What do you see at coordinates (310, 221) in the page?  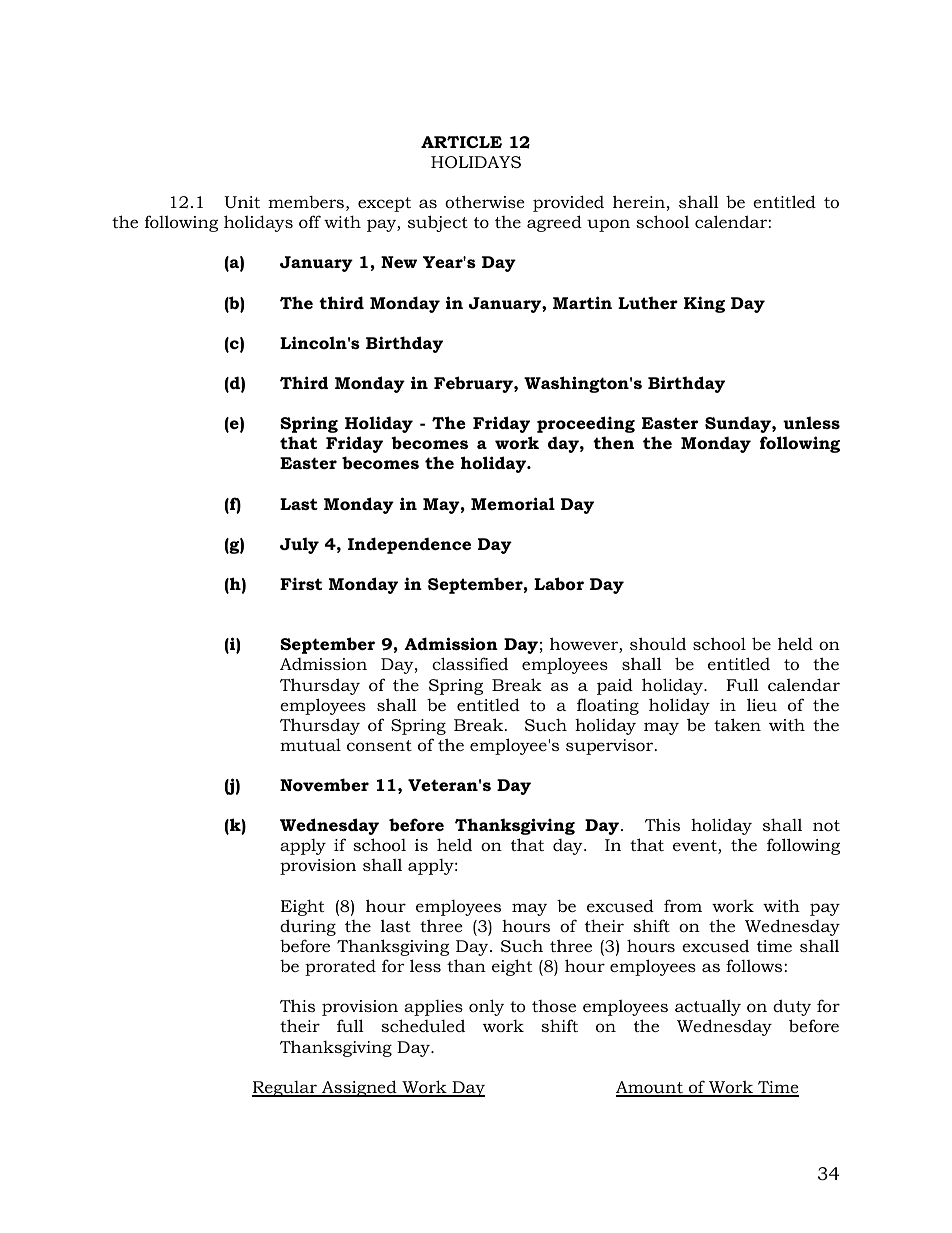 I see `off` at bounding box center [310, 221].
